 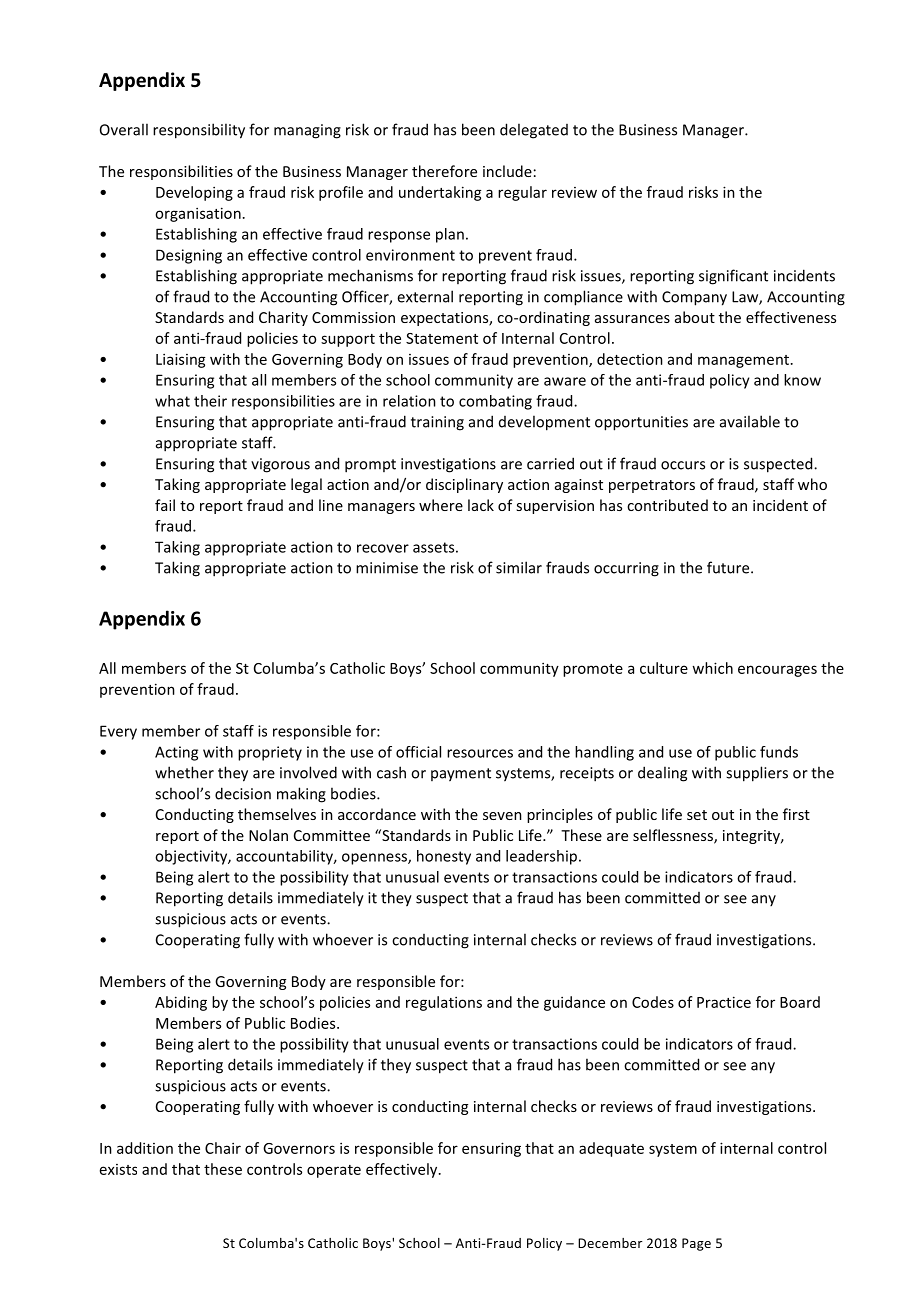 What do you see at coordinates (712, 668) in the document?
I see `which` at bounding box center [712, 668].
